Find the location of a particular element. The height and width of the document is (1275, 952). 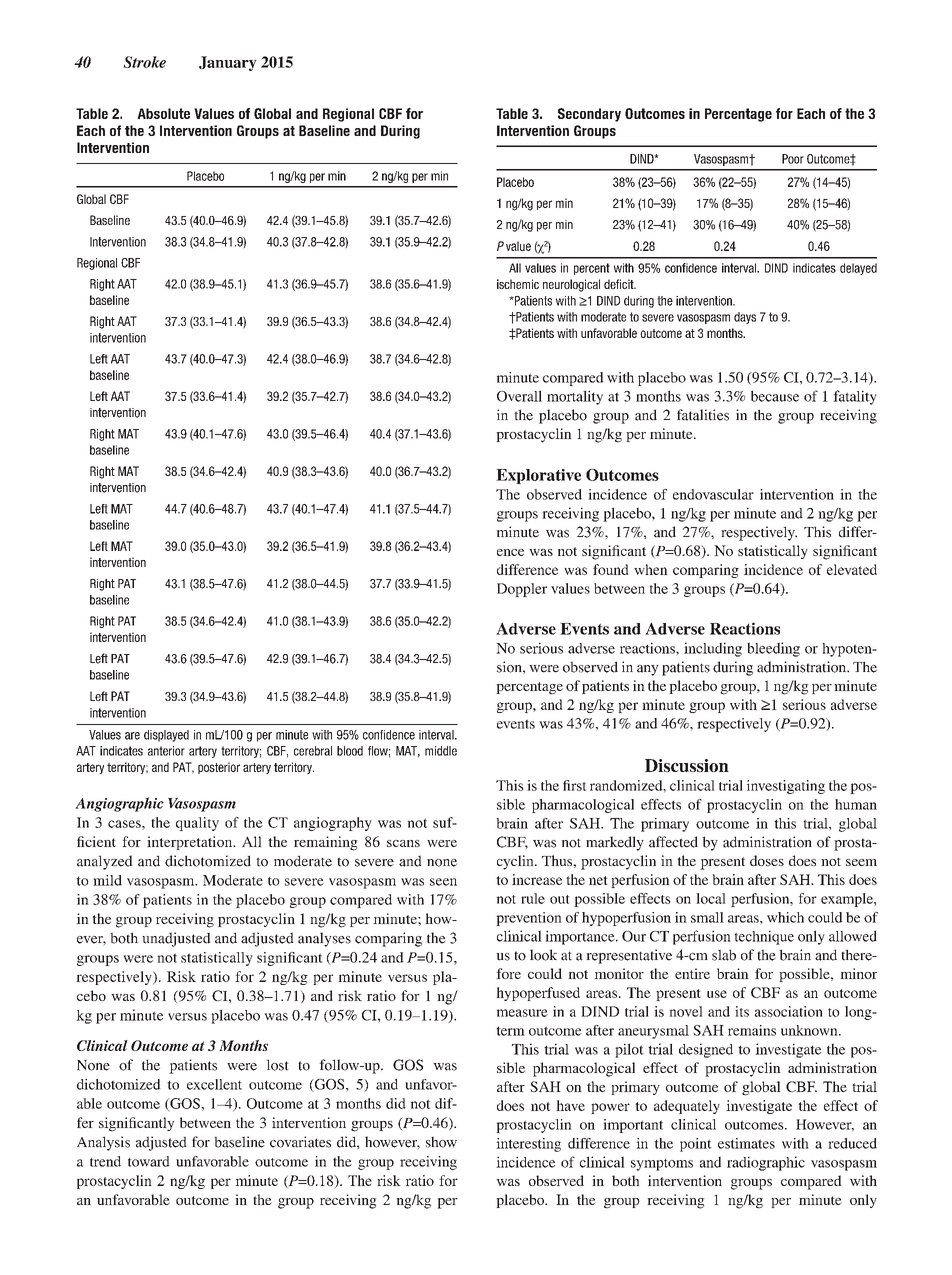

mild is located at coordinates (107, 880).
